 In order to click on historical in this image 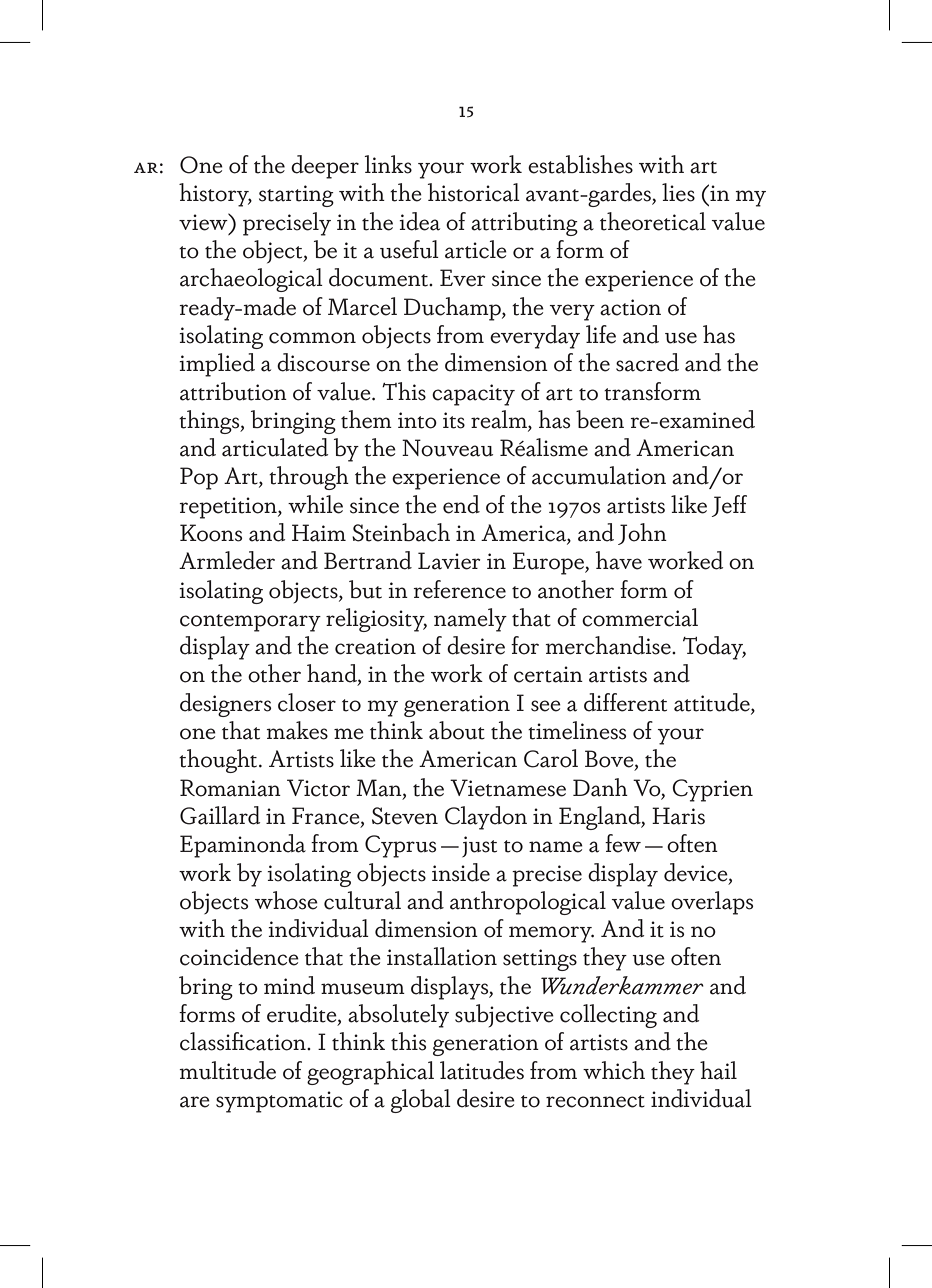, I will do `click(474, 192)`.
